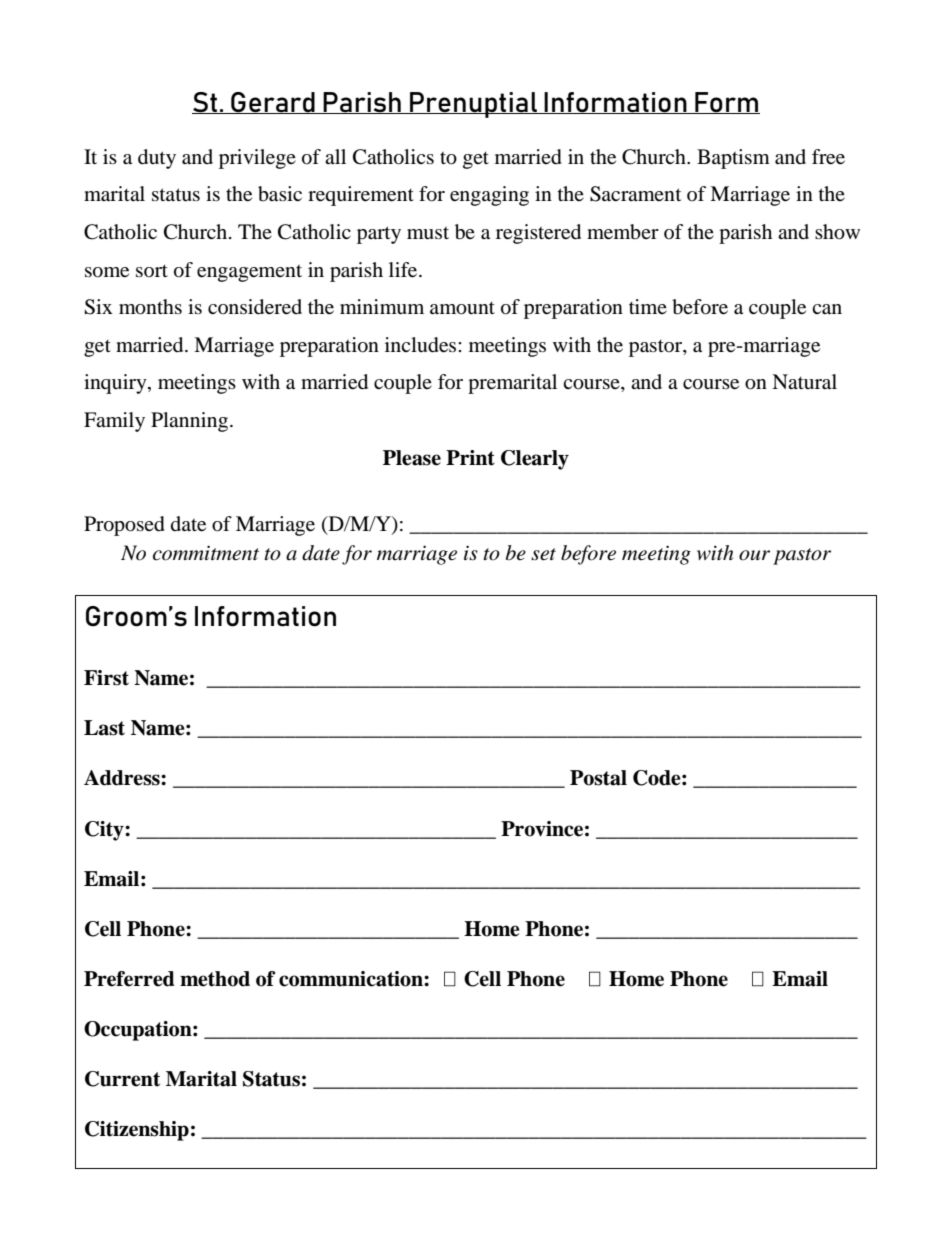 The width and height of the document is (952, 1233). Describe the element at coordinates (352, 979) in the document. I see `communication` at that location.
